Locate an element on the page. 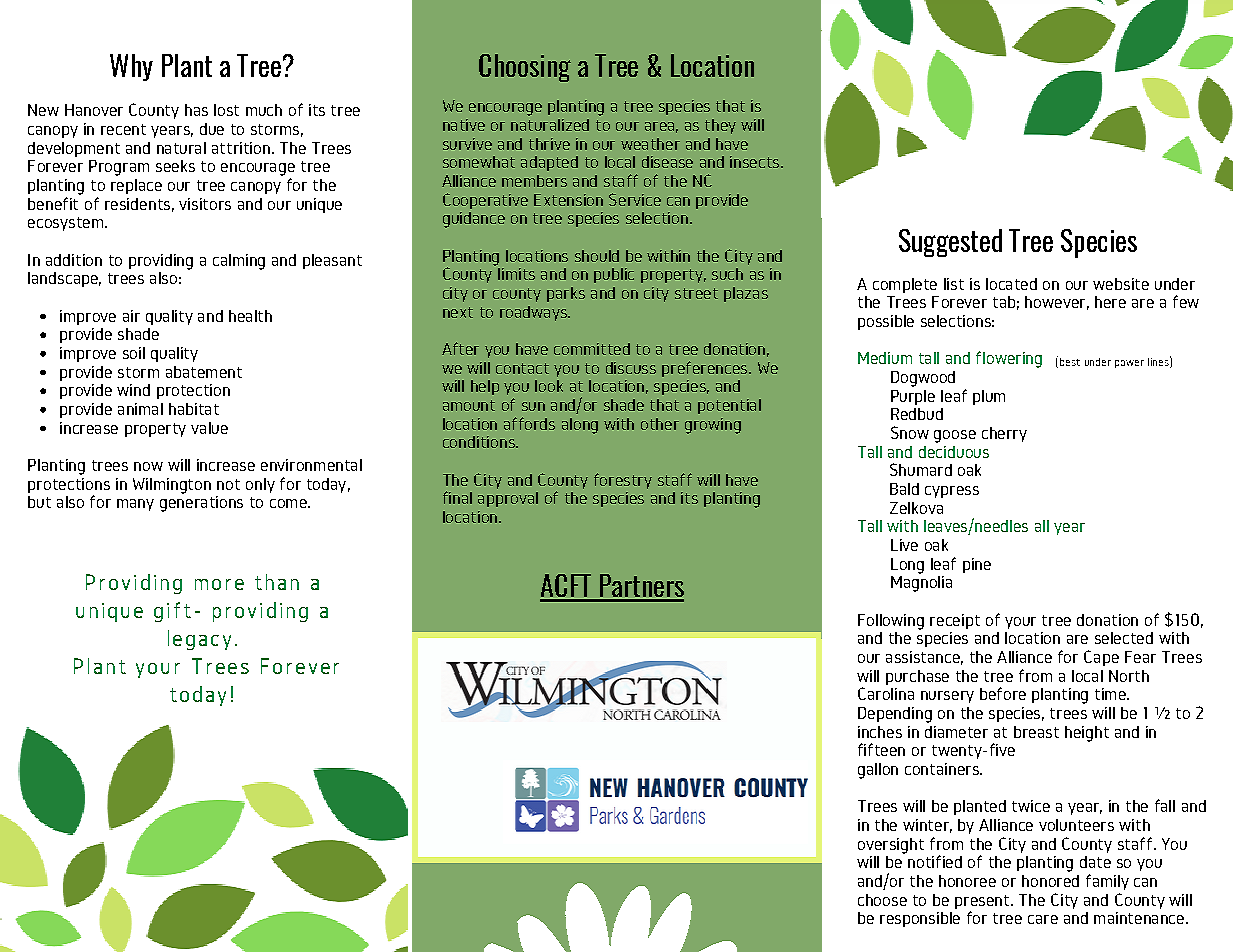 Image resolution: width=1233 pixels, height=952 pixels. cypress is located at coordinates (952, 492).
